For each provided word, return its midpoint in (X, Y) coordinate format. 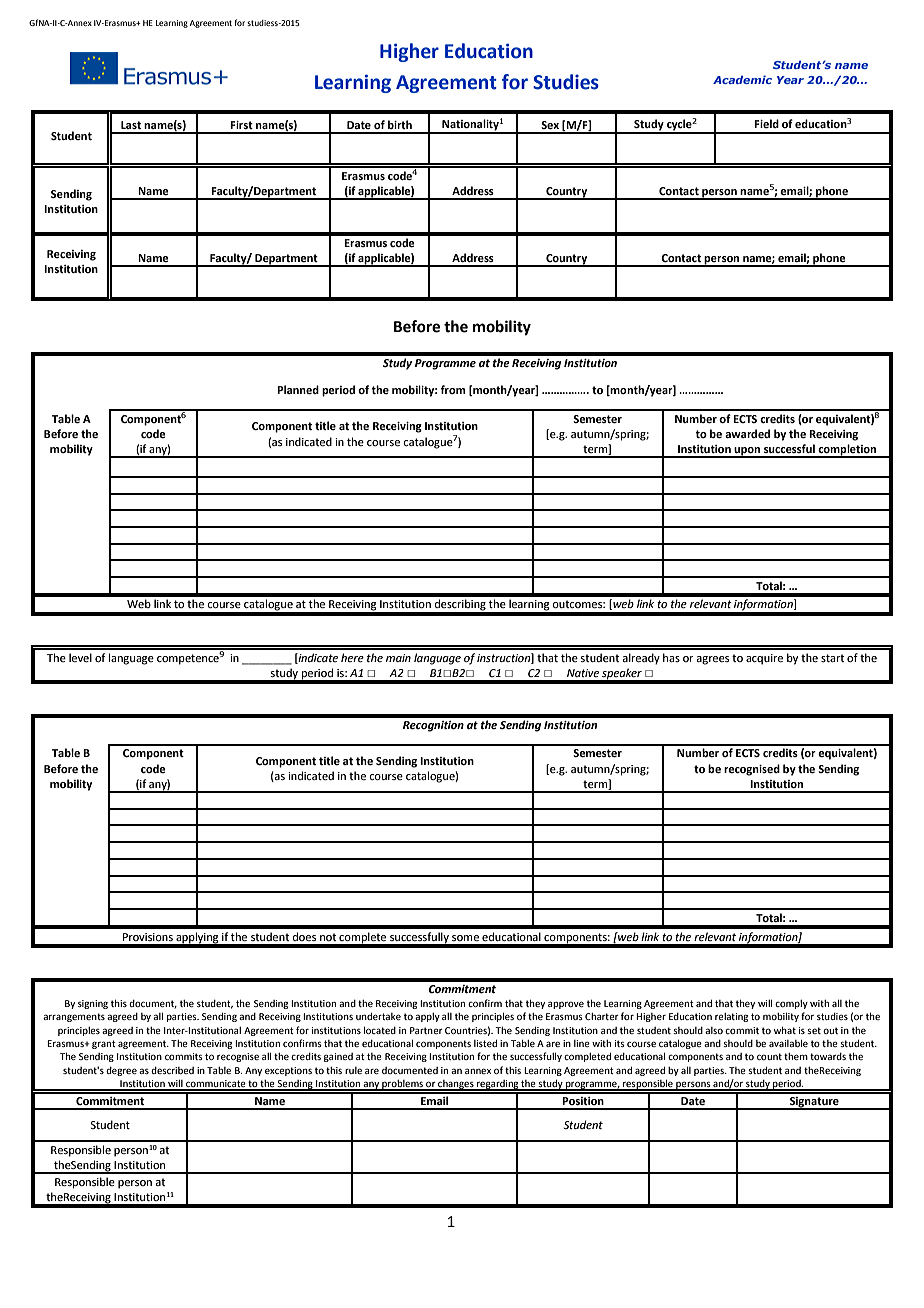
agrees (712, 660)
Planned (298, 389)
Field (766, 123)
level (80, 657)
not (328, 937)
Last (131, 125)
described (172, 1070)
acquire (764, 659)
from (453, 389)
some (465, 938)
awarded (747, 433)
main (398, 658)
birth (400, 124)
